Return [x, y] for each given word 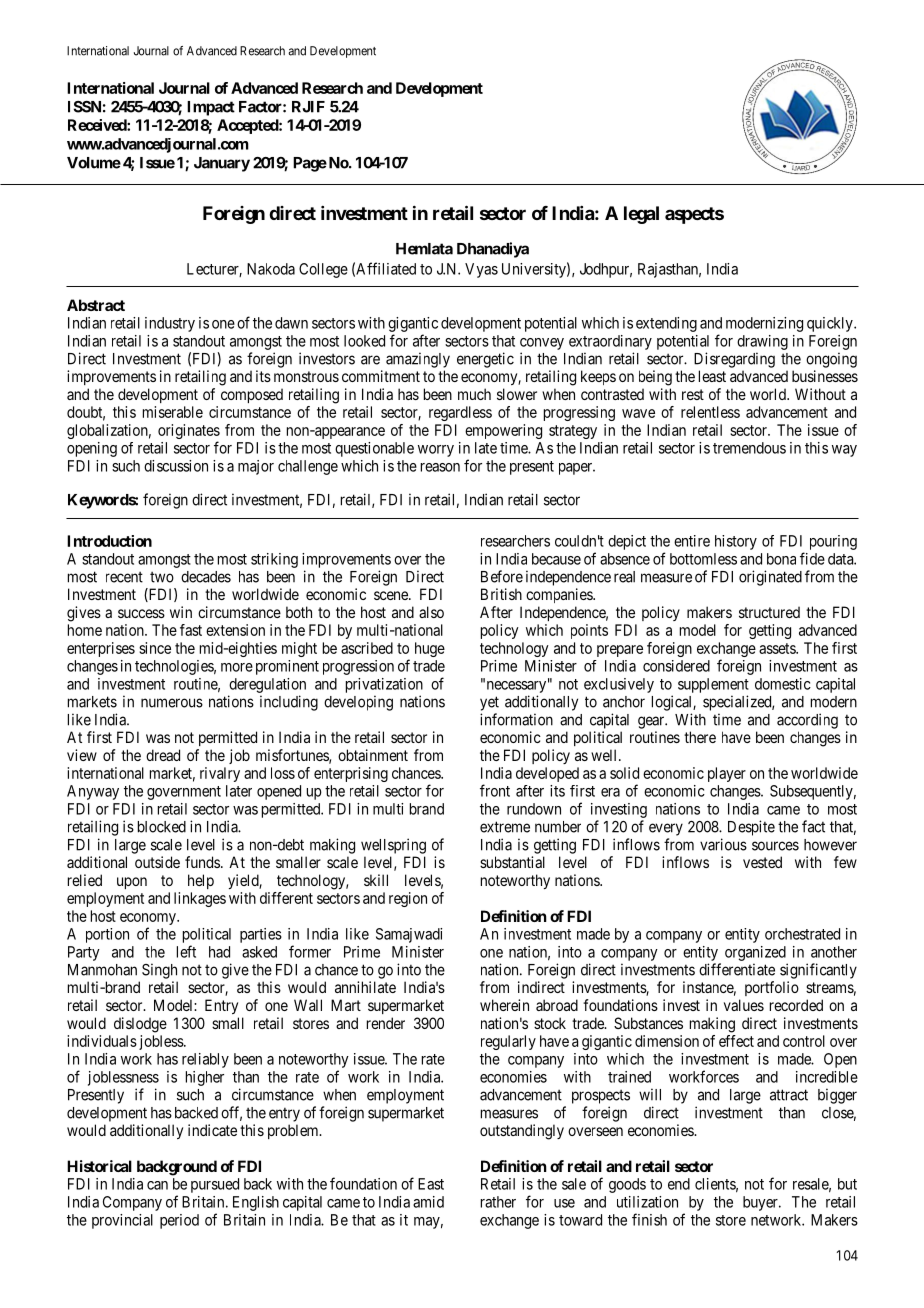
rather [498, 1202]
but [847, 1184]
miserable [173, 412]
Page [310, 164]
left [186, 951]
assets [778, 648]
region [408, 899]
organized [755, 953]
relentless [710, 412]
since [155, 648]
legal [641, 215]
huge [430, 649]
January [222, 164]
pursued [215, 1185]
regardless [460, 413]
